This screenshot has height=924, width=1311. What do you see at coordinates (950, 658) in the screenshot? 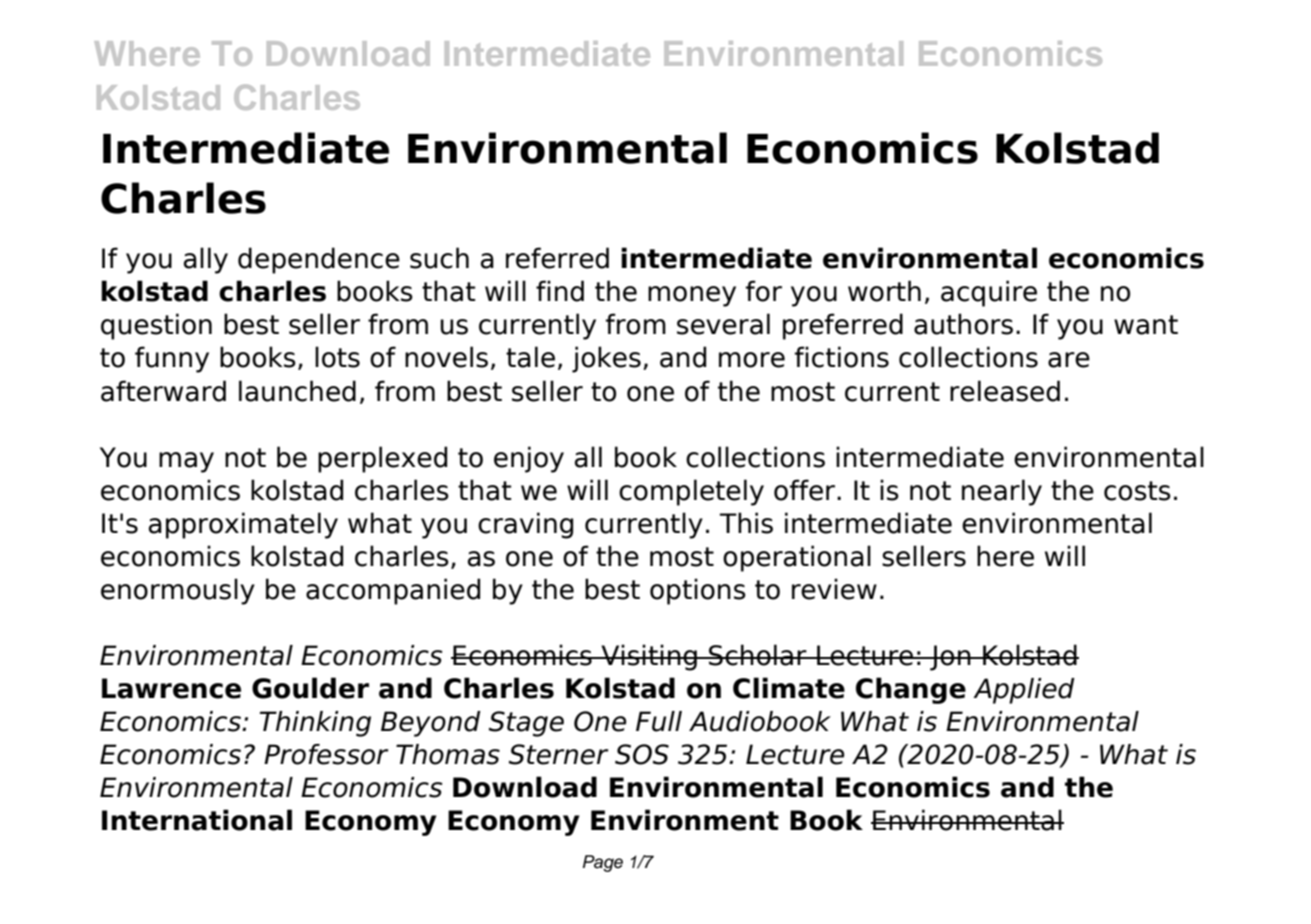
I see `Jon` at bounding box center [950, 658].
